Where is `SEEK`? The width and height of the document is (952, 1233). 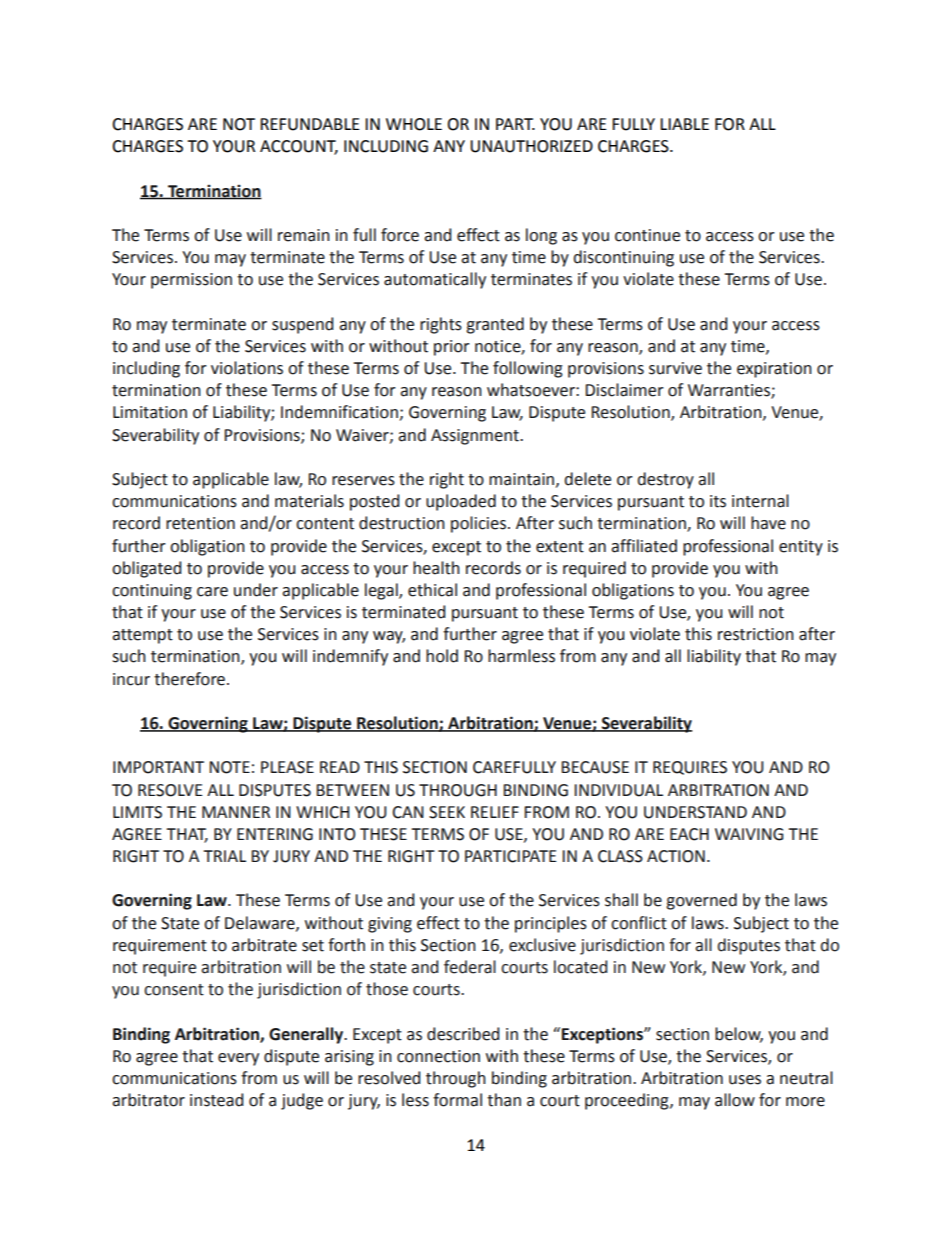 SEEK is located at coordinates (447, 812).
